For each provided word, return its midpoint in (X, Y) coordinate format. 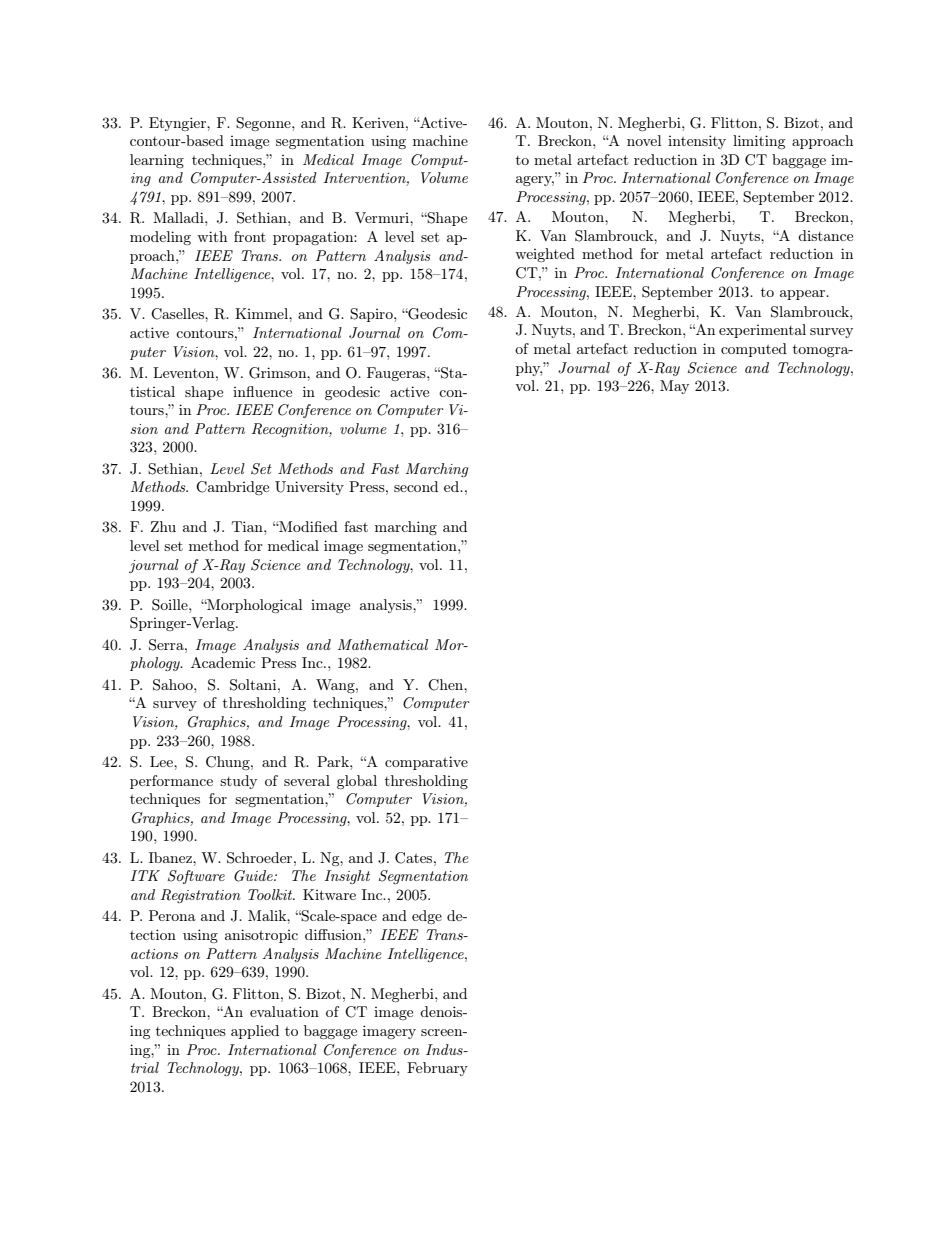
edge (427, 917)
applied (255, 1032)
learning (157, 161)
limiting (759, 142)
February (437, 1069)
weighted (545, 255)
